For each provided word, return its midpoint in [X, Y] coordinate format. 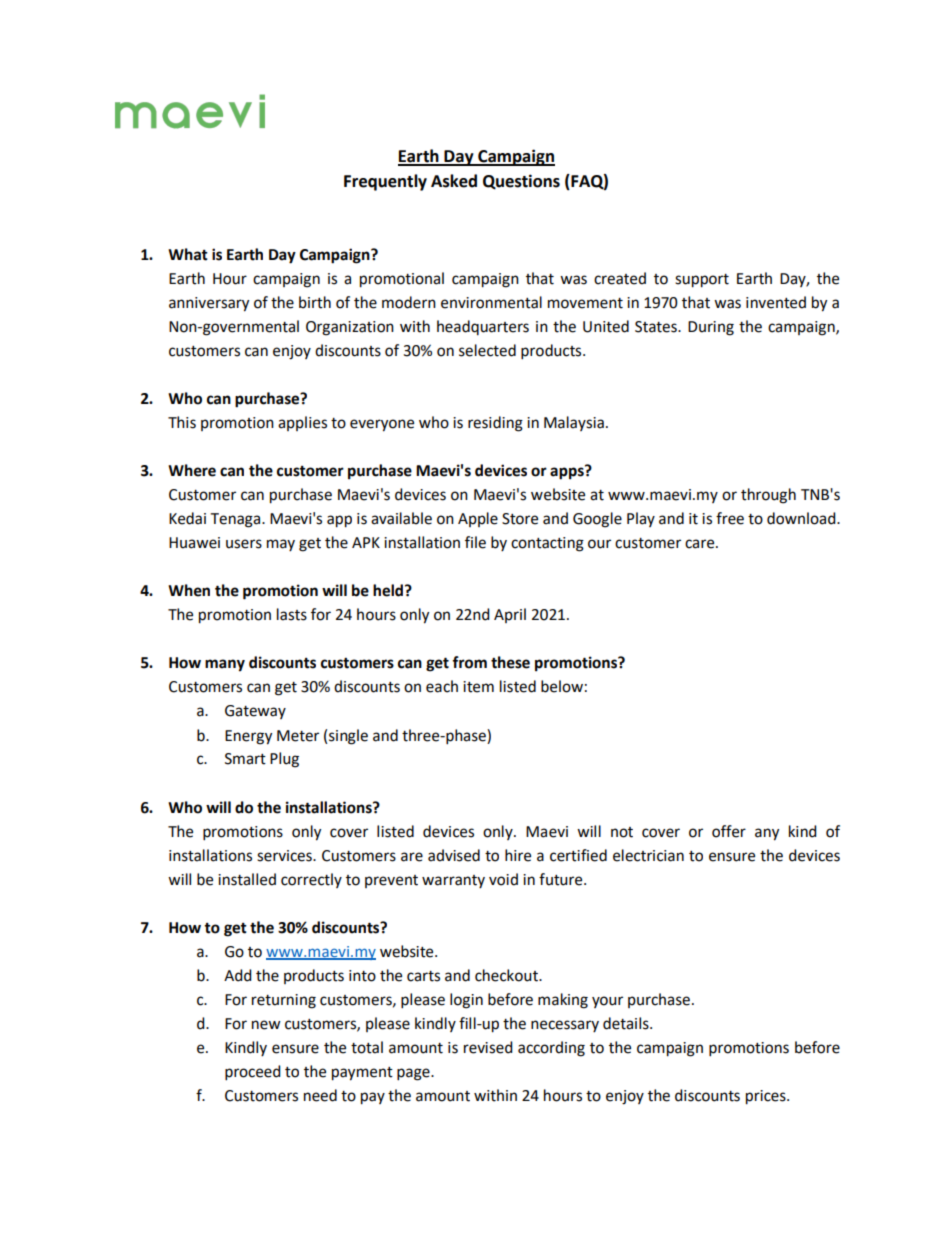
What [188, 254]
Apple [478, 519]
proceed [253, 1073]
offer [729, 831]
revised [488, 1047]
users [244, 544]
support [702, 281]
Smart [245, 759]
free [730, 518]
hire [518, 855]
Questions [521, 182]
